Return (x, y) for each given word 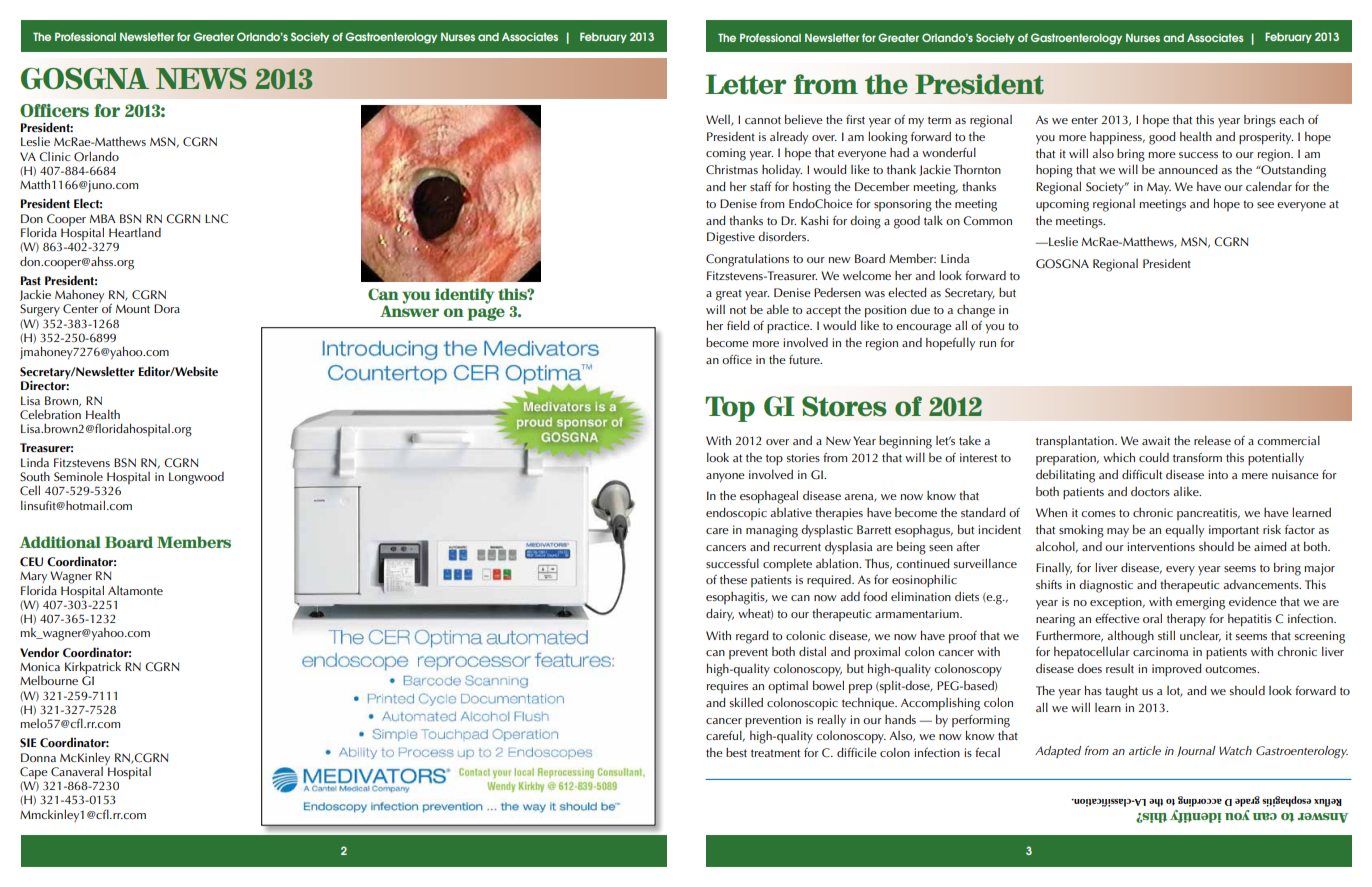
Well (719, 120)
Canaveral (77, 772)
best (736, 752)
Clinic (54, 157)
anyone (725, 477)
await (1156, 440)
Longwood (196, 478)
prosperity (1266, 138)
